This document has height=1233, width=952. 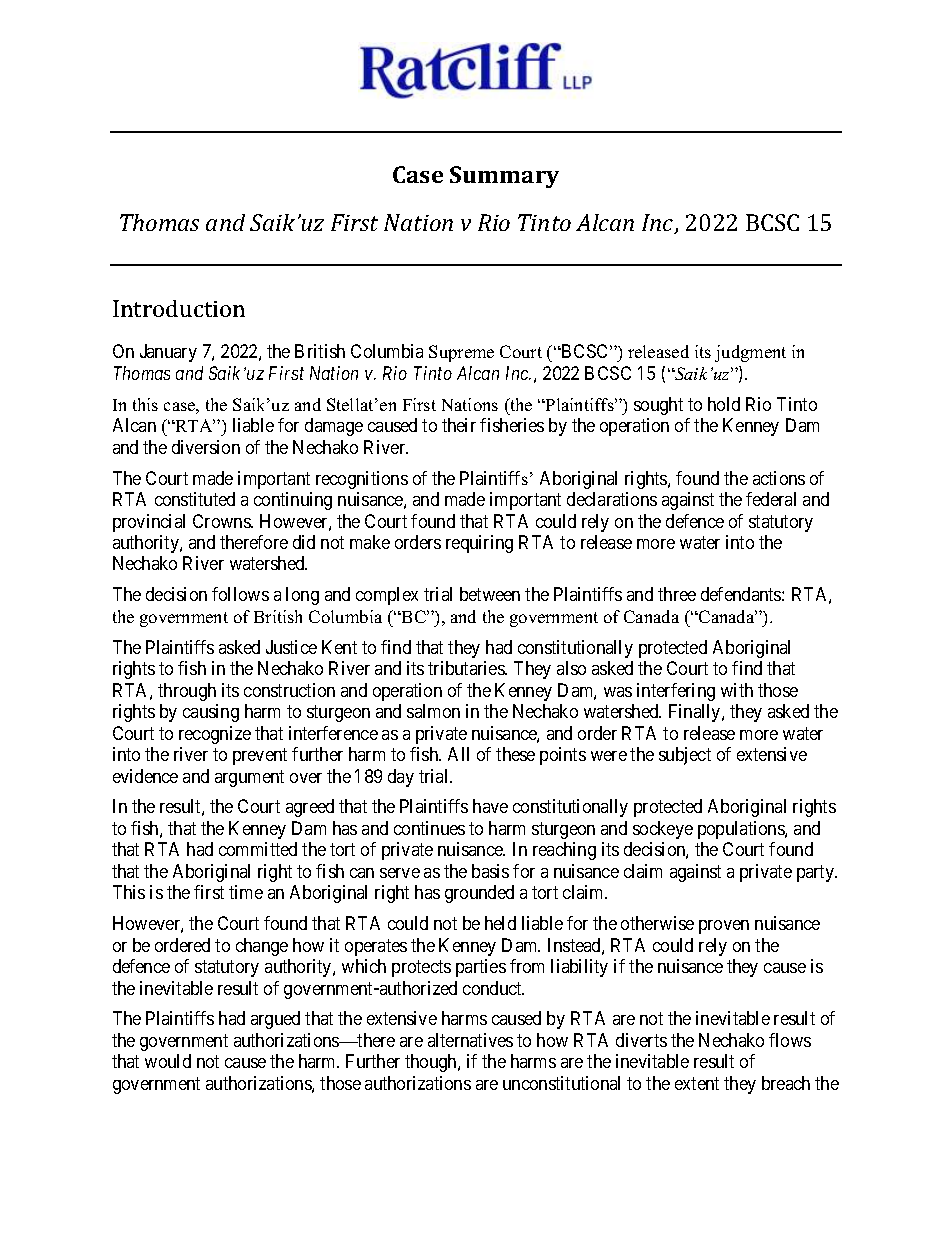 I want to click on three, so click(x=677, y=594).
